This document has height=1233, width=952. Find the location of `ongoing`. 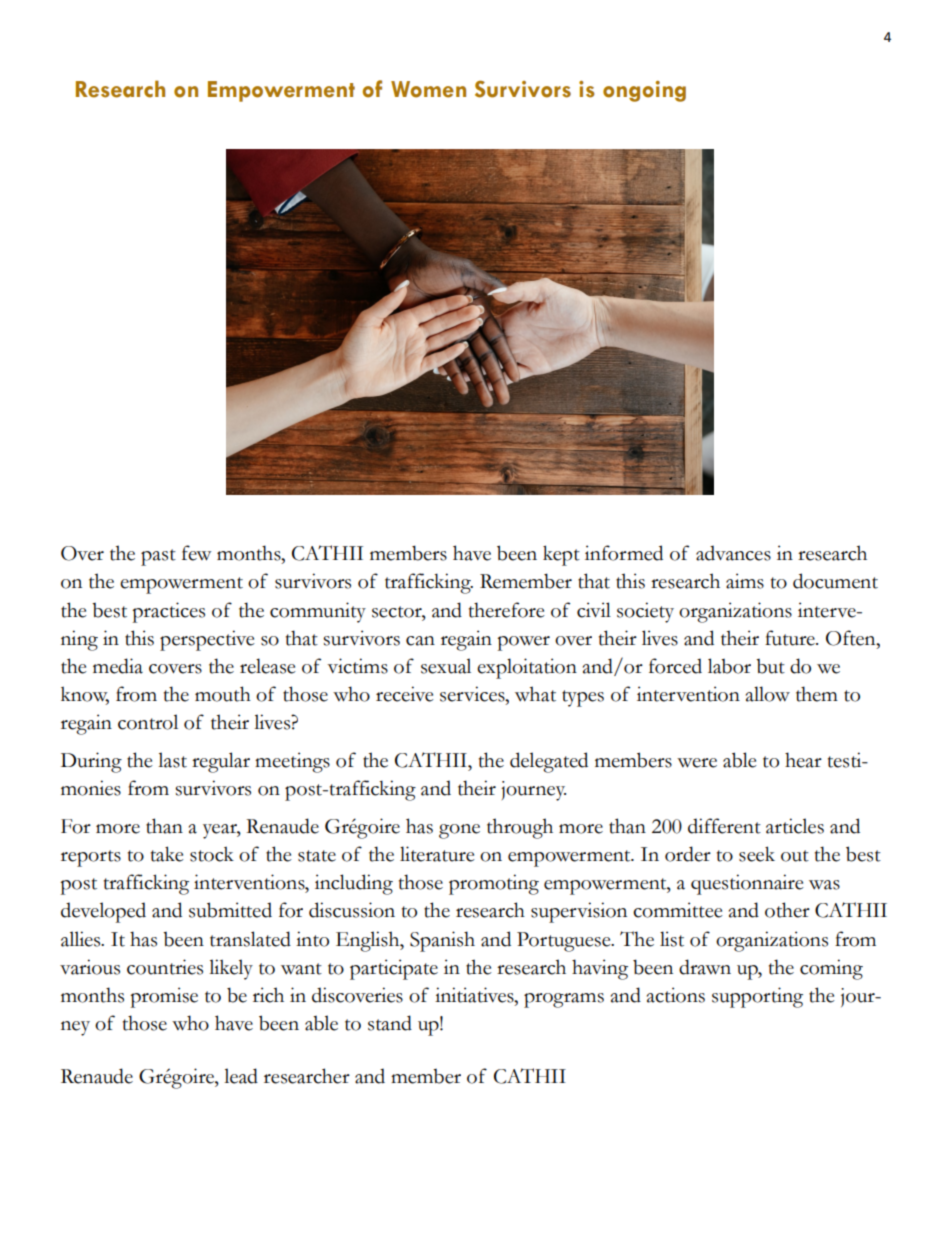

ongoing is located at coordinates (644, 91).
